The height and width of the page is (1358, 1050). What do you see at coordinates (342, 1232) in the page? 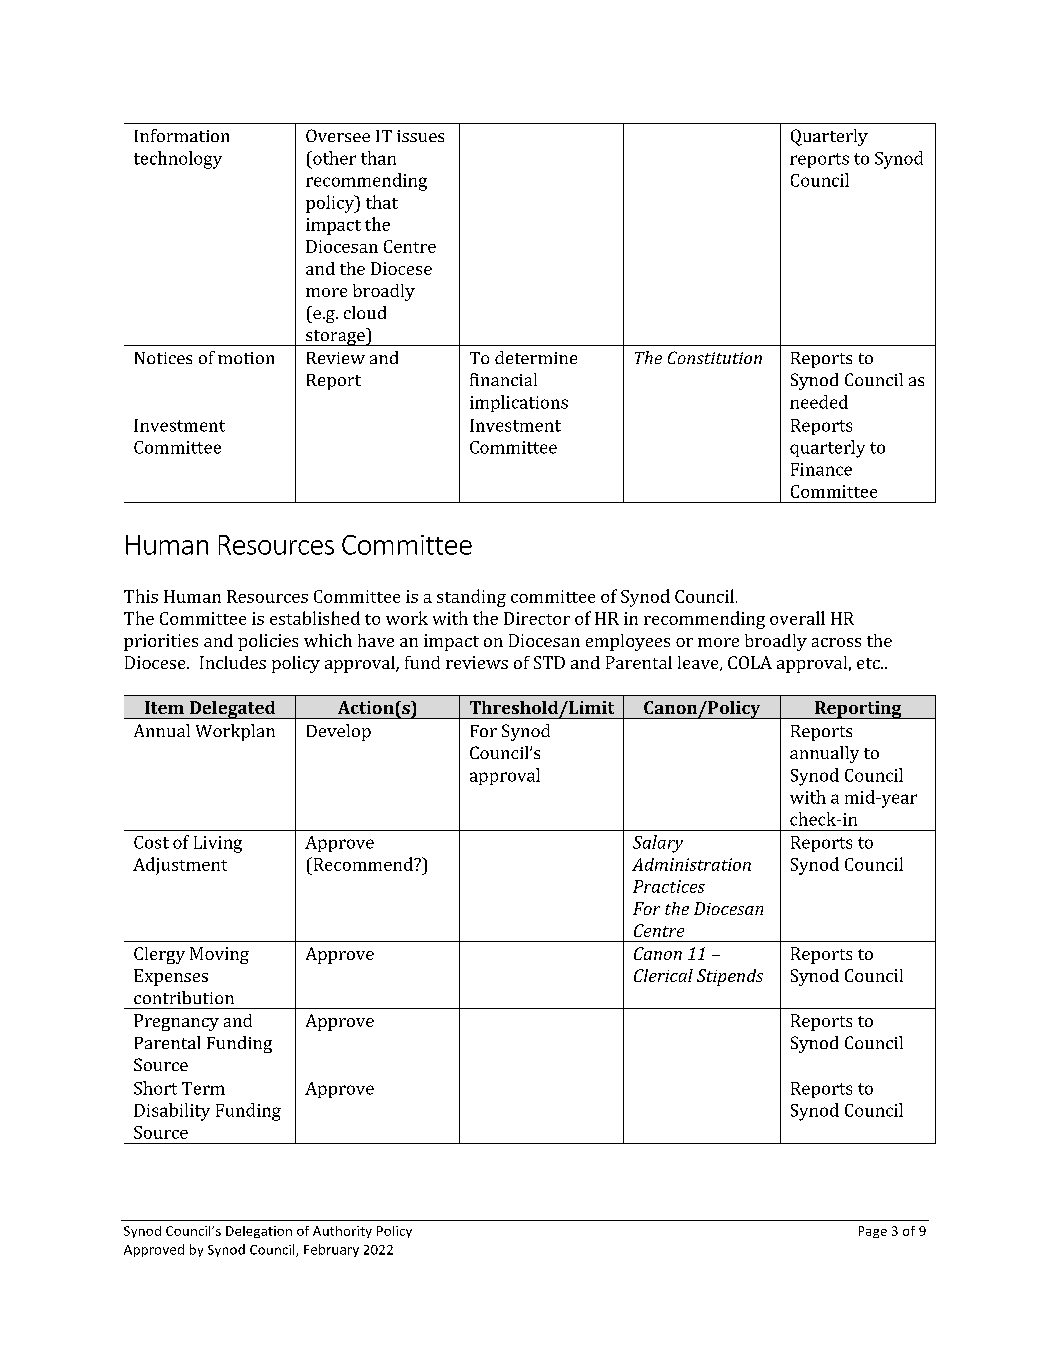
I see `Authority` at bounding box center [342, 1232].
